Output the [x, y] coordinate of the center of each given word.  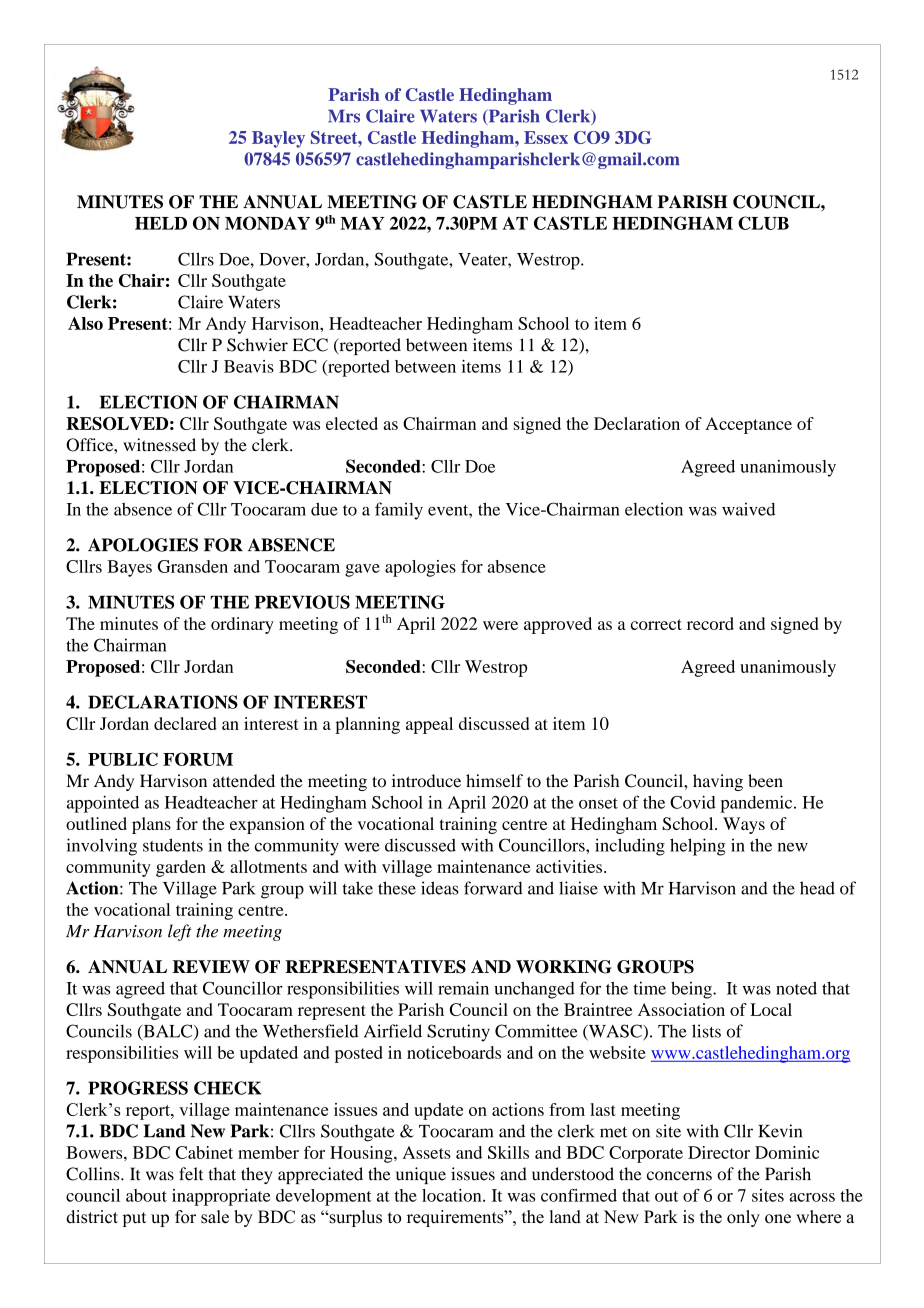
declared [185, 723]
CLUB [763, 223]
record [710, 623]
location [453, 1195]
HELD [161, 223]
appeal [429, 725]
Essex [546, 137]
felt [191, 1174]
